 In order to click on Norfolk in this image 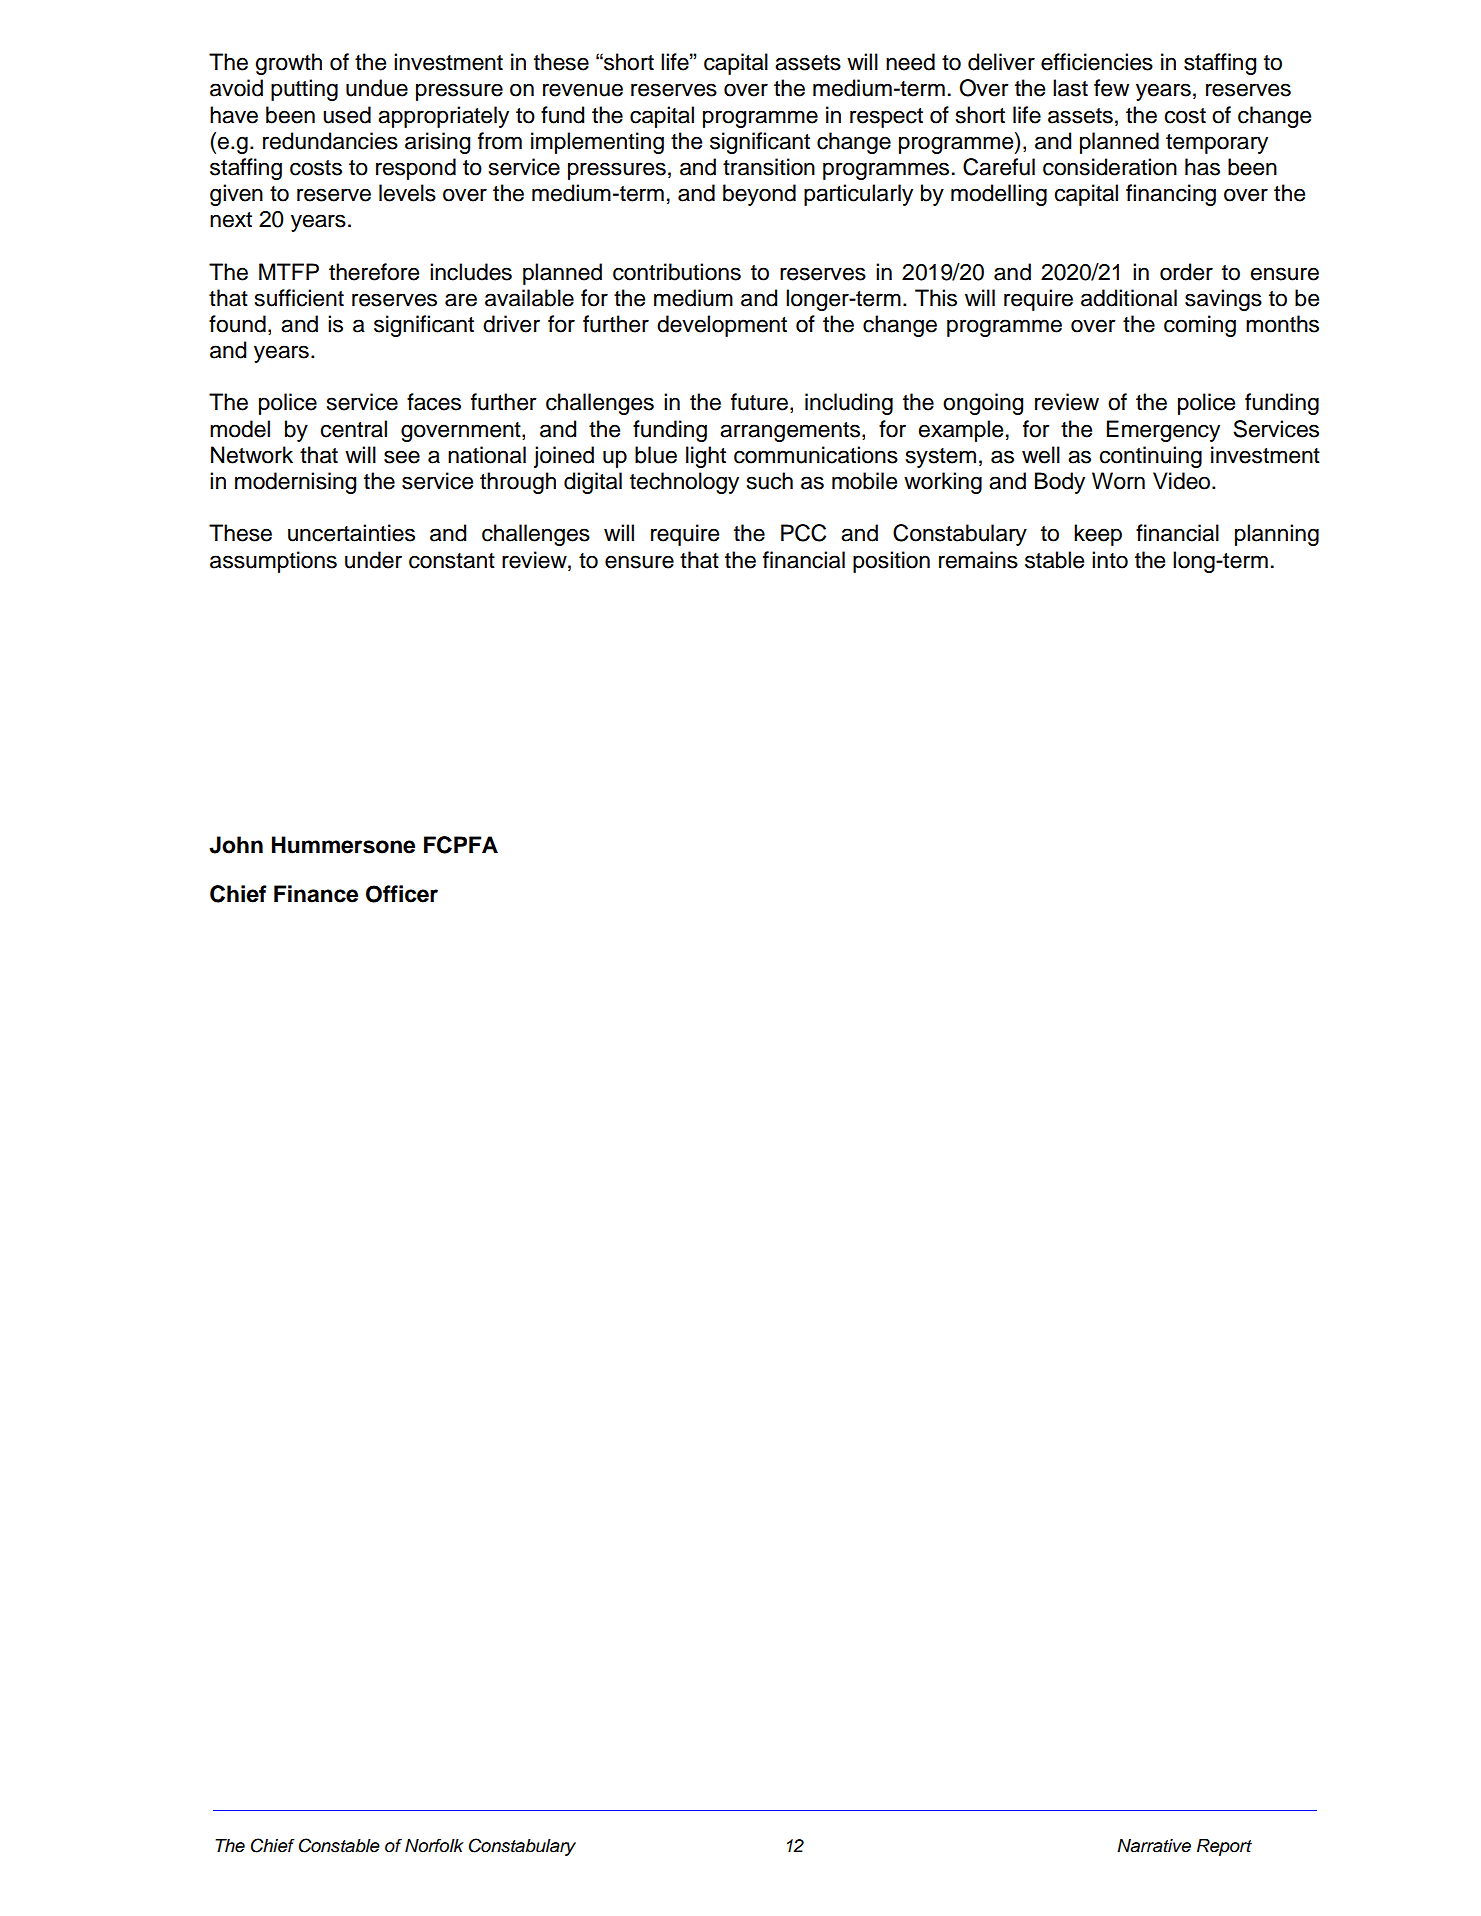, I will do `click(434, 1845)`.
